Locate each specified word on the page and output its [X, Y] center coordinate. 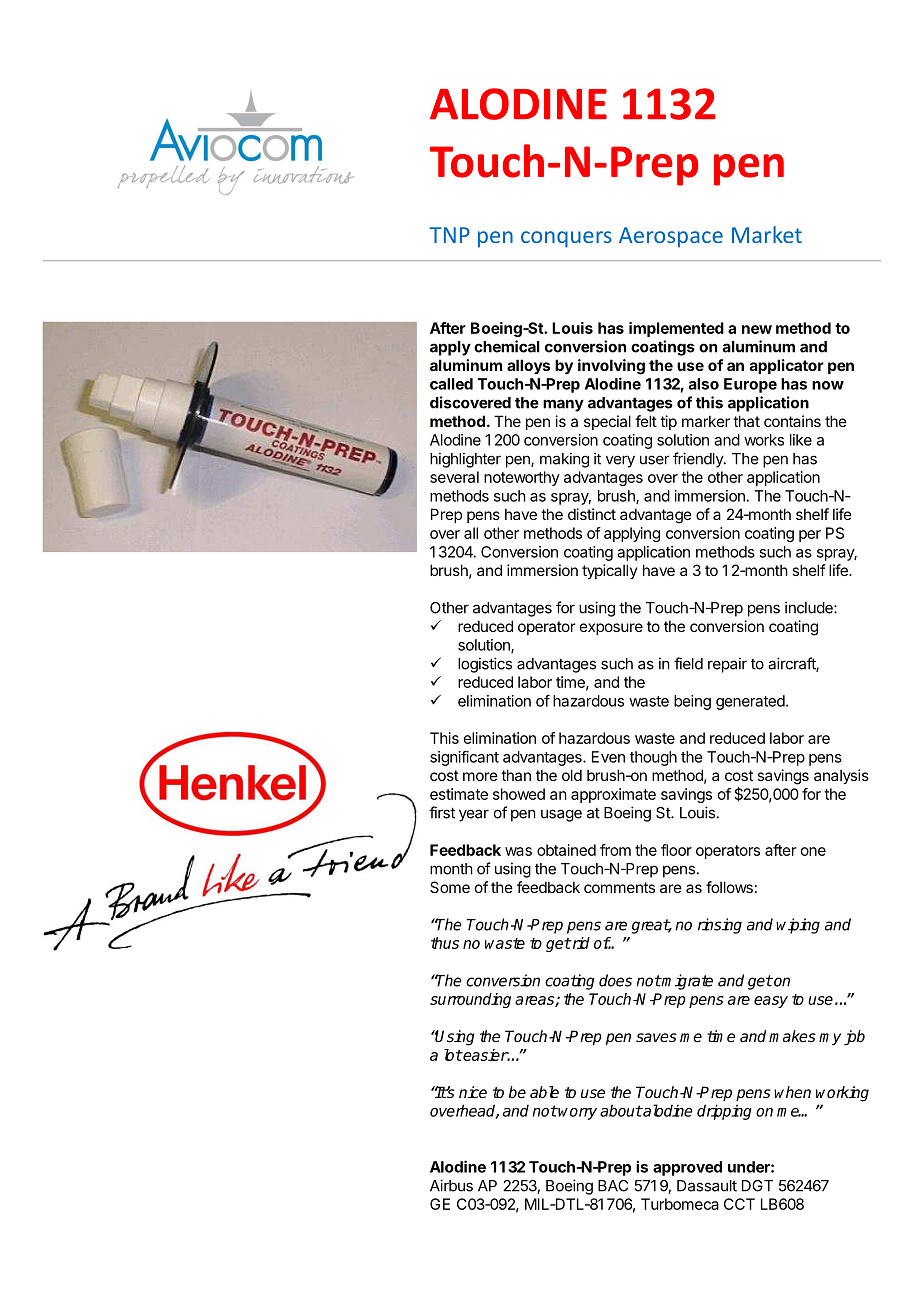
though [653, 758]
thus [445, 943]
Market [767, 234]
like [801, 440]
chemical [507, 346]
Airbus [451, 1185]
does [615, 980]
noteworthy [522, 478]
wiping [798, 926]
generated [751, 702]
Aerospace [671, 237]
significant [464, 758]
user [655, 460]
